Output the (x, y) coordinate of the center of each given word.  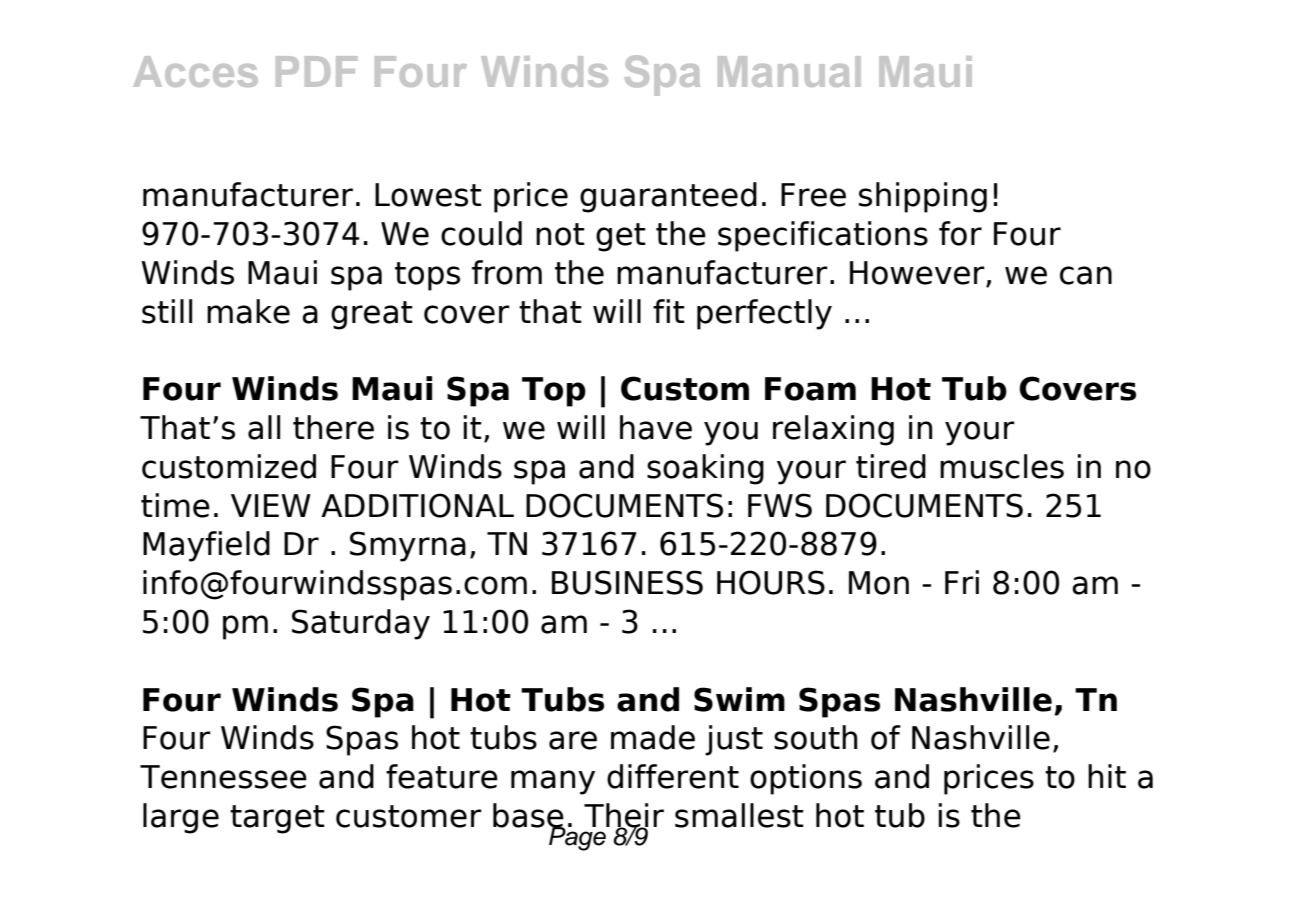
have (656, 427)
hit (1107, 776)
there (333, 427)
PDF (316, 71)
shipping (923, 197)
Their (624, 816)
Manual (789, 71)
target (277, 819)
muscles (1002, 466)
